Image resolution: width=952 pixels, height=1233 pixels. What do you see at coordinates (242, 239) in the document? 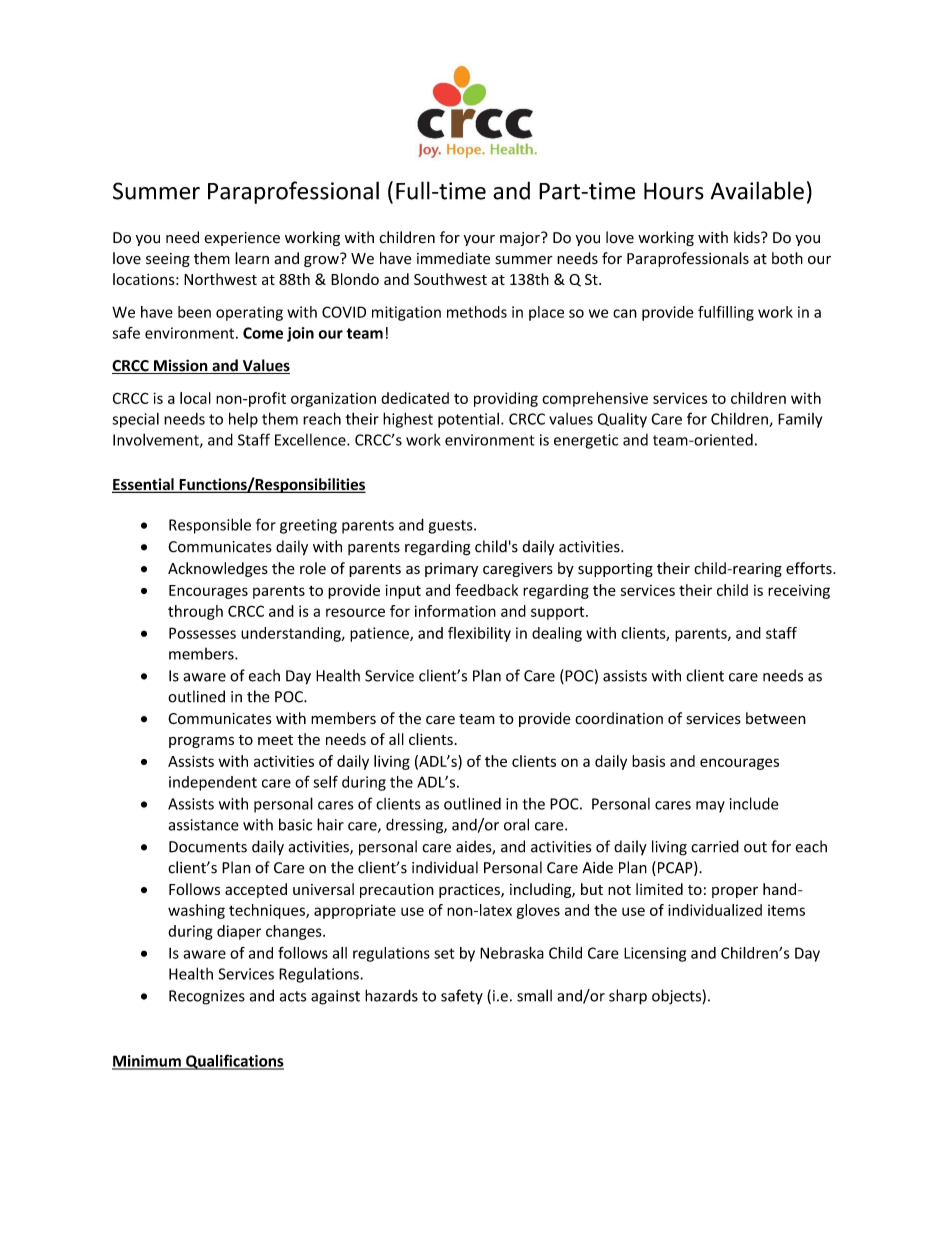
I see `experience` at bounding box center [242, 239].
